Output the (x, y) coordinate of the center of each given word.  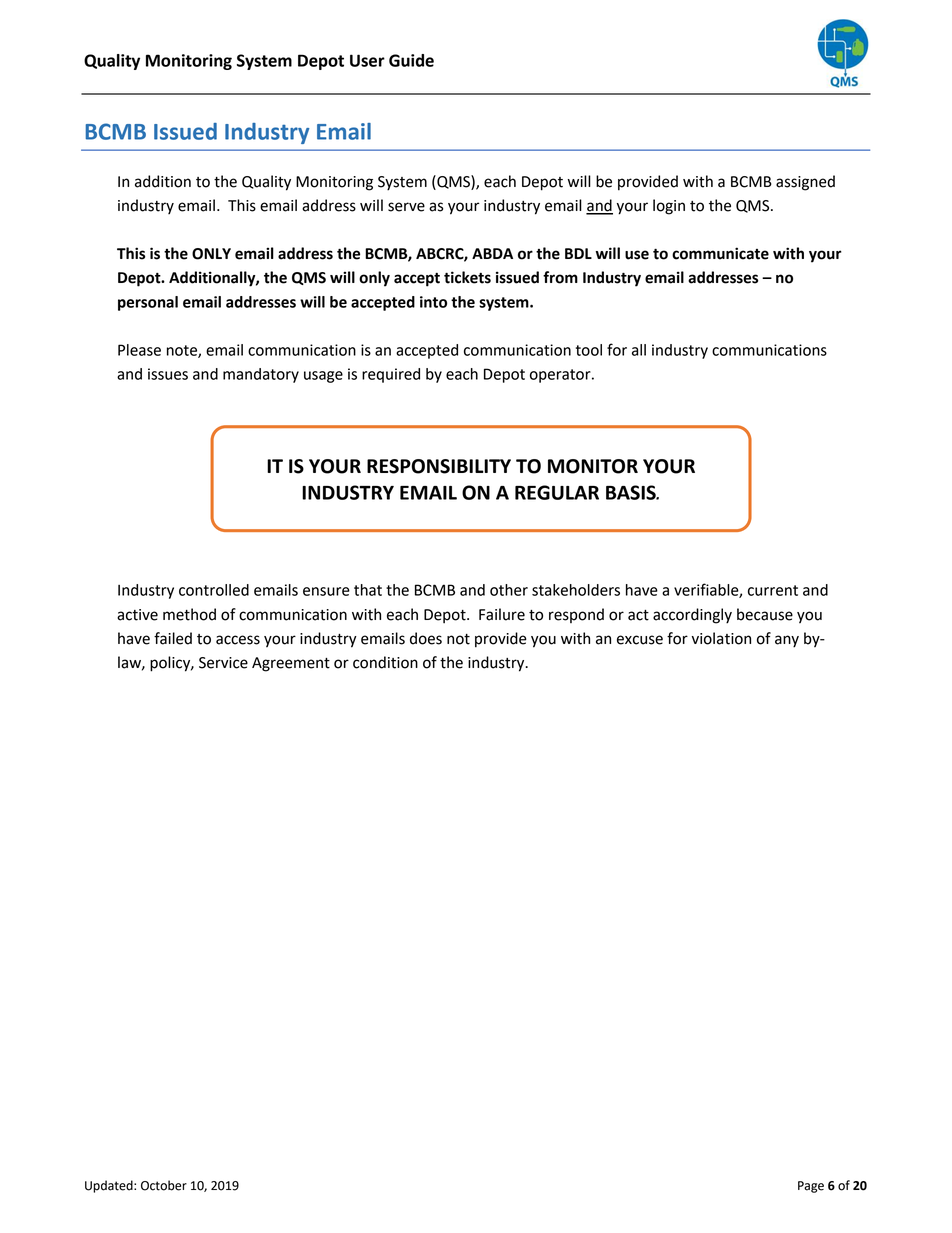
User (367, 60)
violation (721, 638)
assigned (805, 183)
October (164, 1185)
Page (811, 1187)
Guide (411, 60)
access (238, 640)
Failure (502, 614)
